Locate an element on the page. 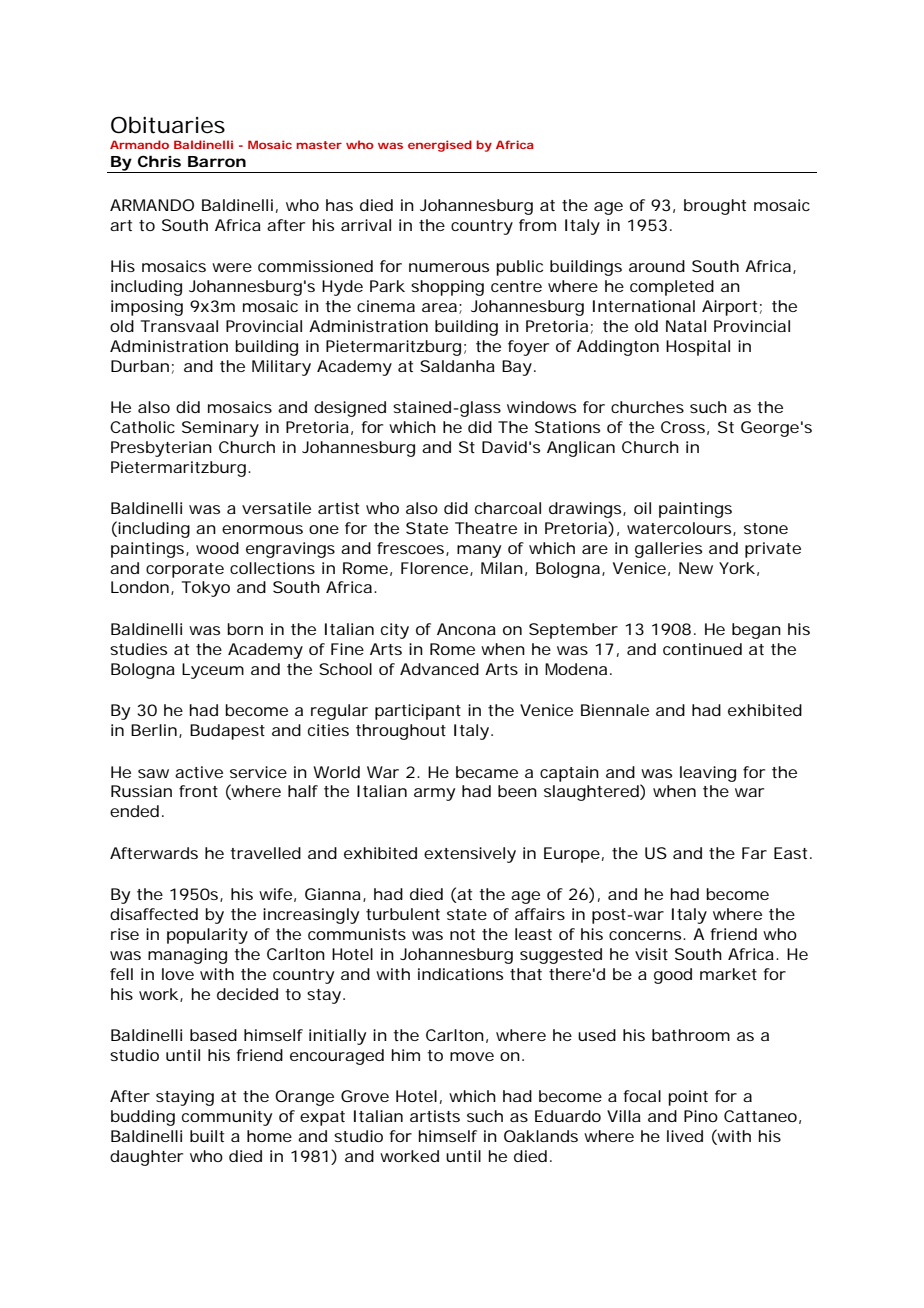 The width and height of the page is (924, 1308). Grove is located at coordinates (365, 1096).
